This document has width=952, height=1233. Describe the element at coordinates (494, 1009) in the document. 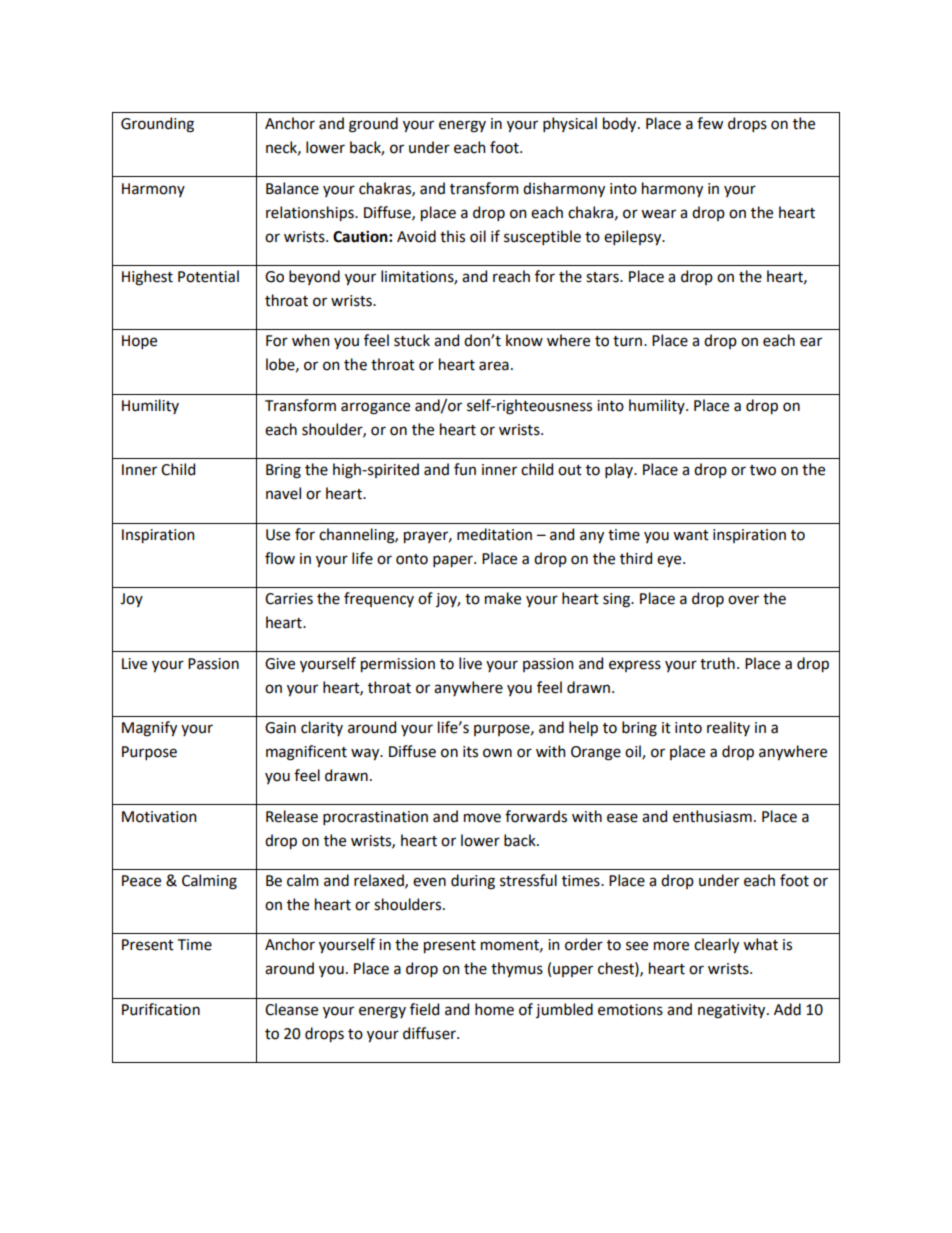

I see `home` at that location.
